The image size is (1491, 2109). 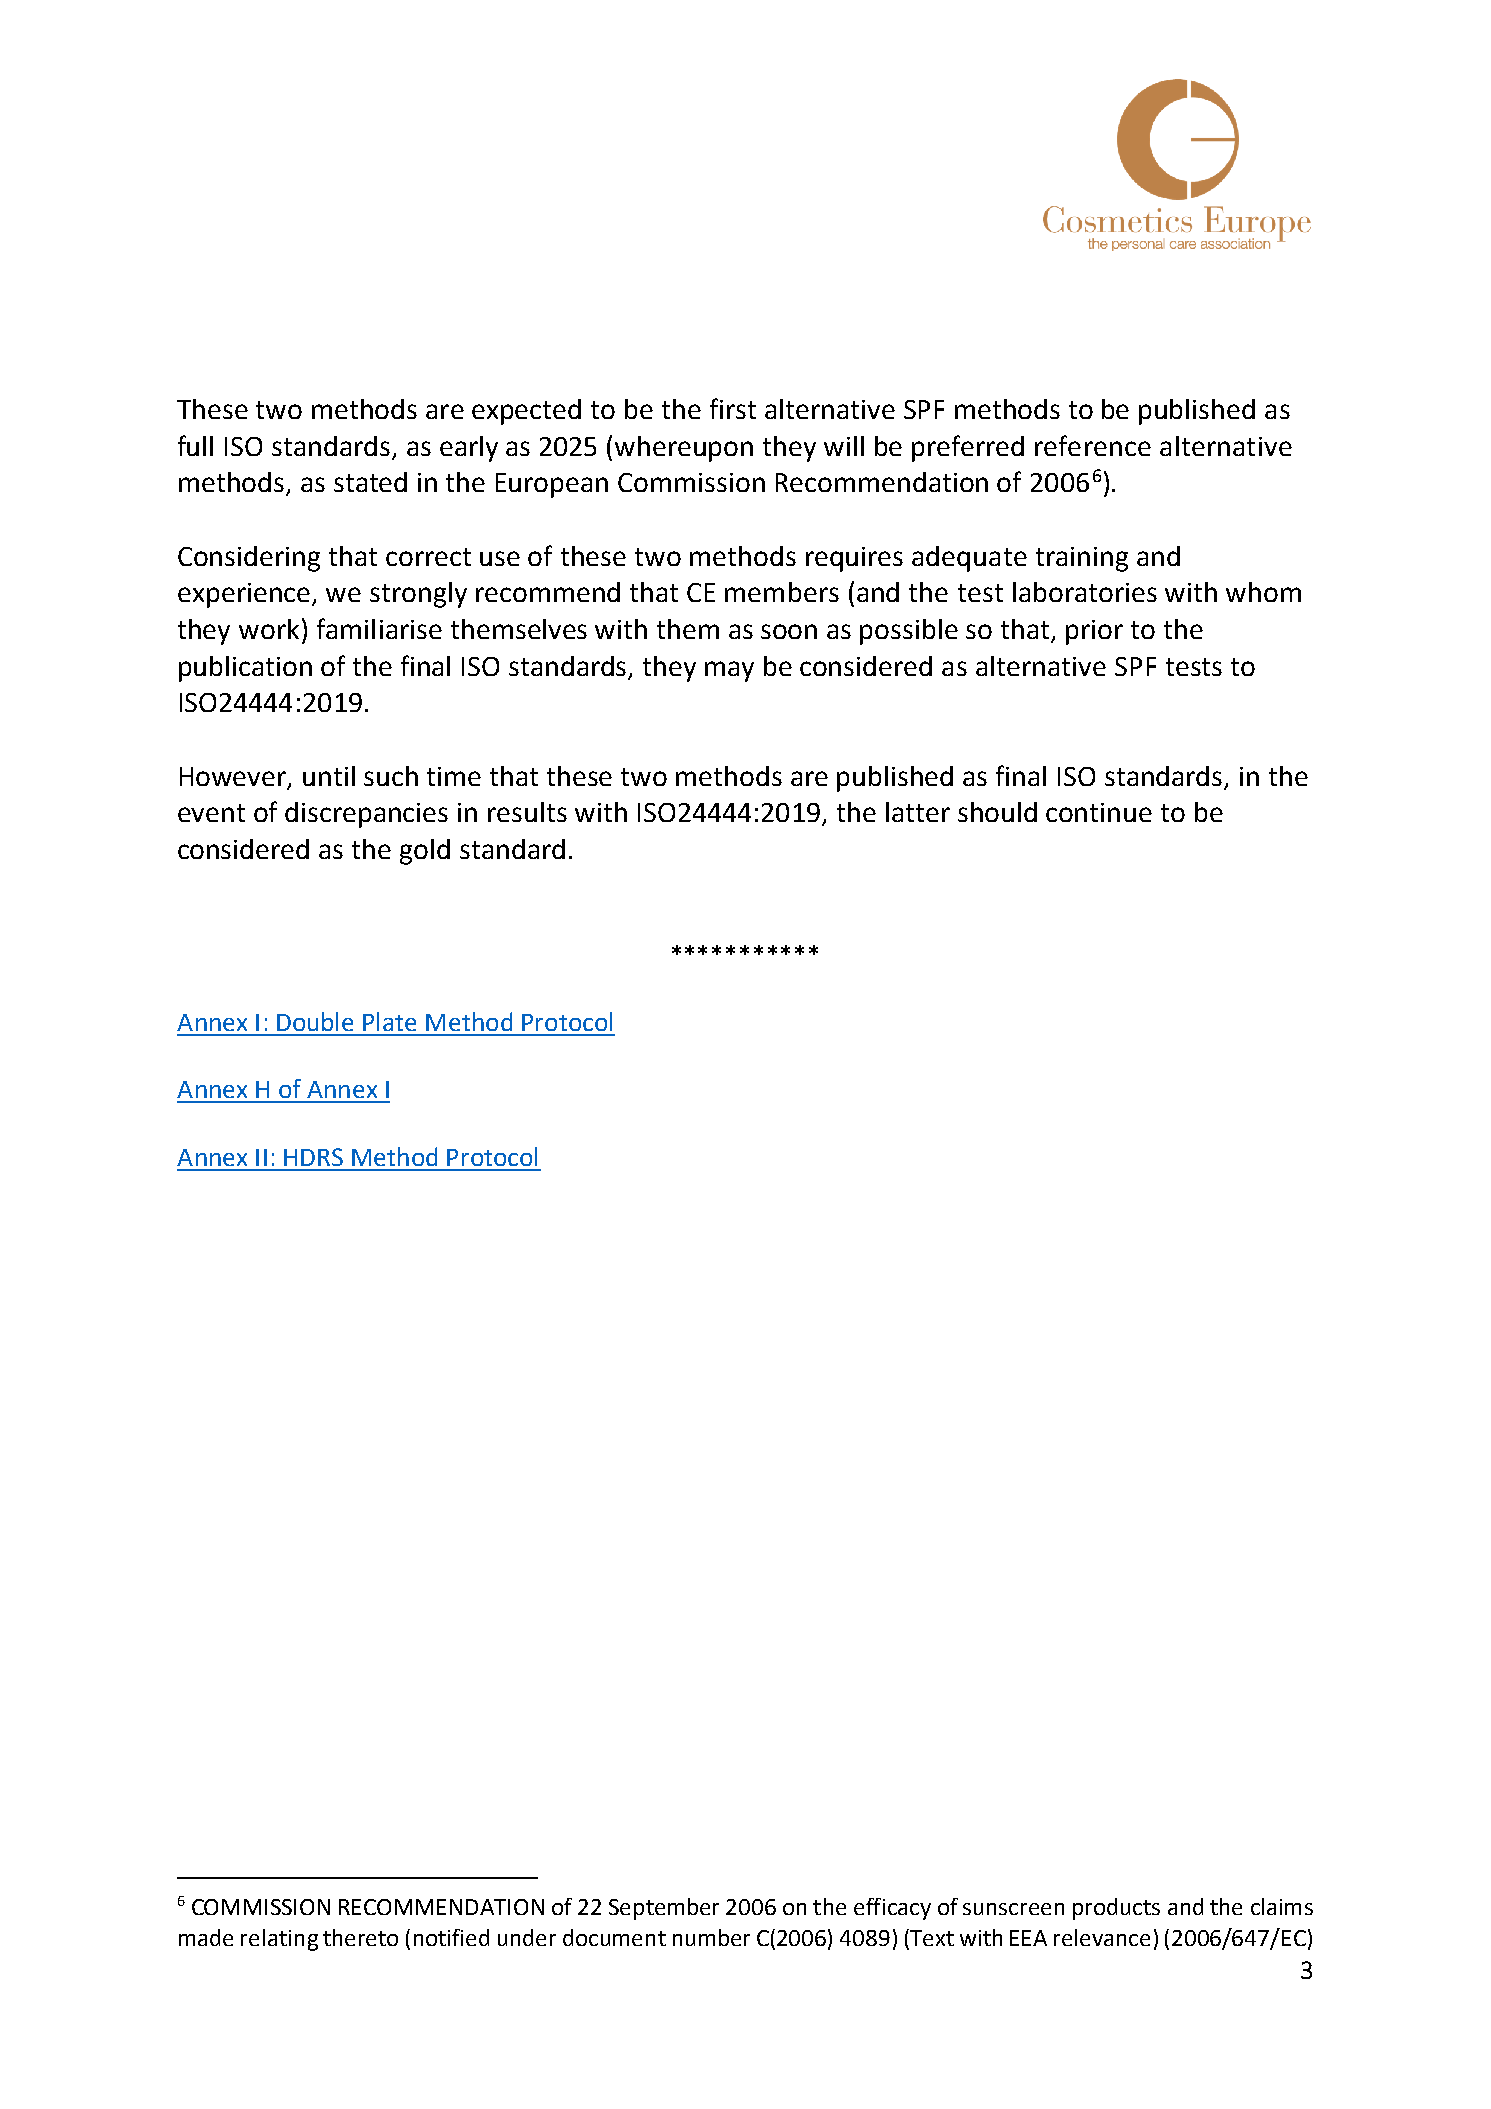 I want to click on whereupon, so click(x=684, y=449).
